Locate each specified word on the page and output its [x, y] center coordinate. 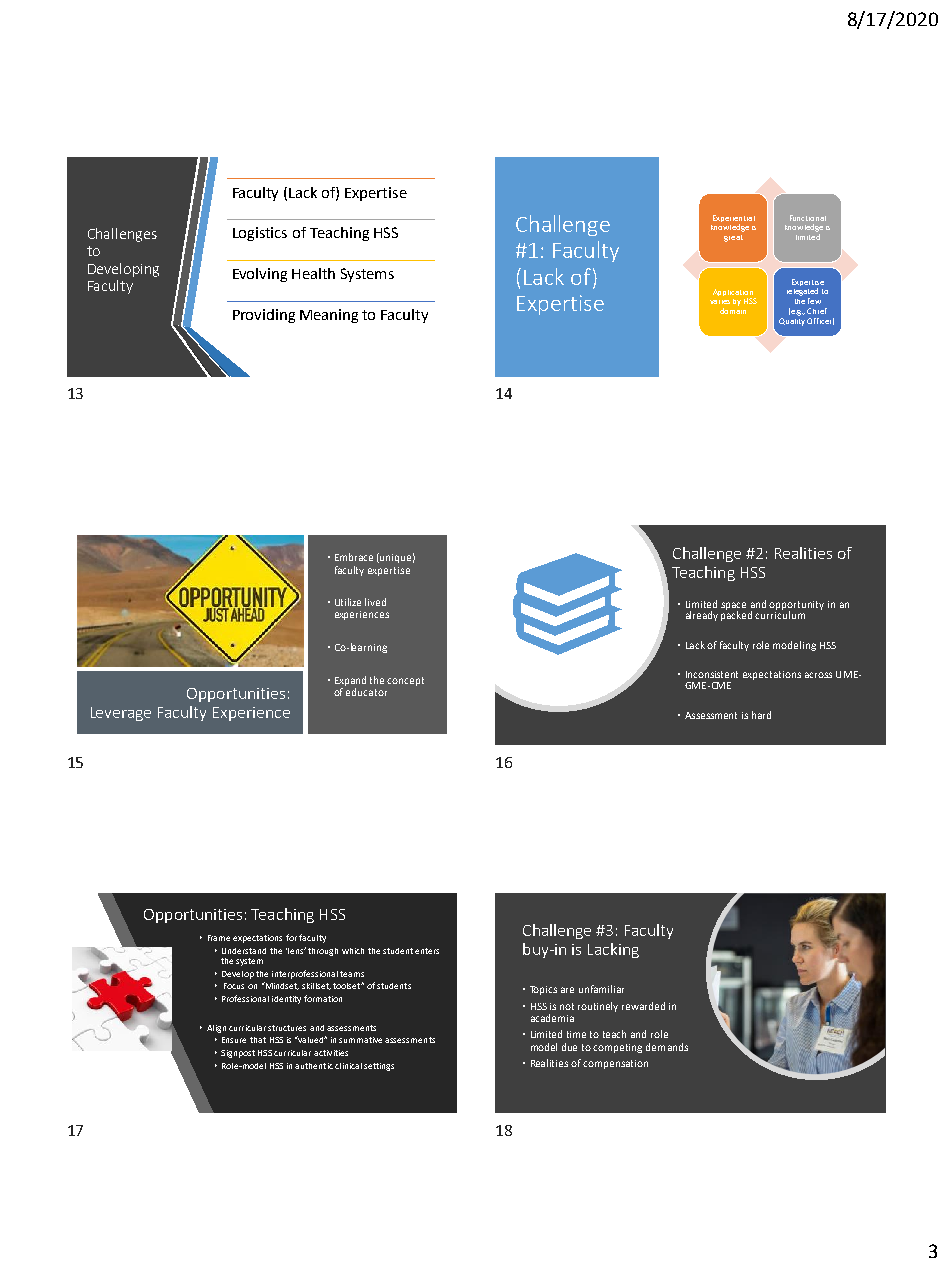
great [733, 238]
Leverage [121, 714]
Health [313, 273]
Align [216, 1029]
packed [736, 614]
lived [375, 602]
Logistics [260, 234]
